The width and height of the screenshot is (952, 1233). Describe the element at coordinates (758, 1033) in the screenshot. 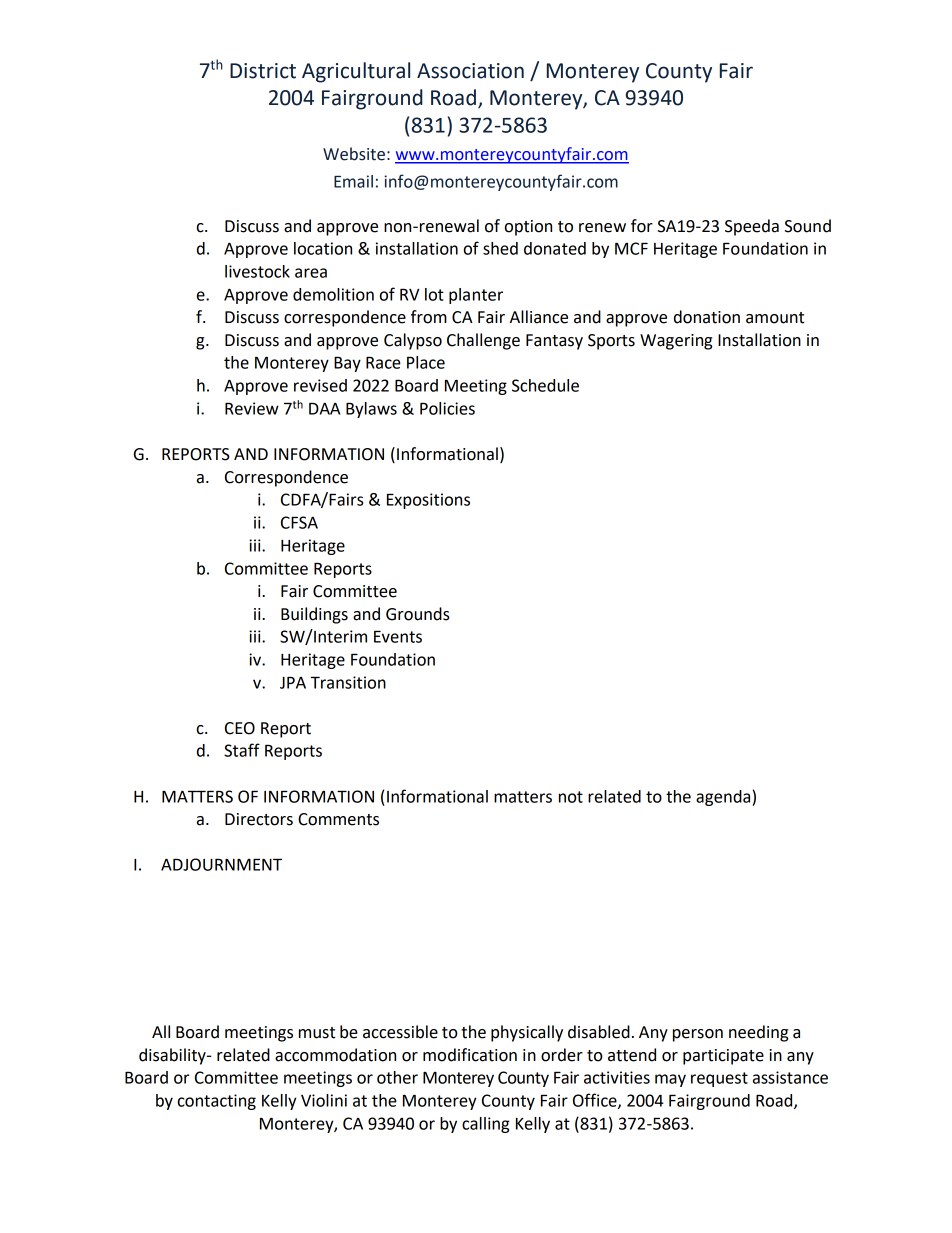

I see `needing` at that location.
